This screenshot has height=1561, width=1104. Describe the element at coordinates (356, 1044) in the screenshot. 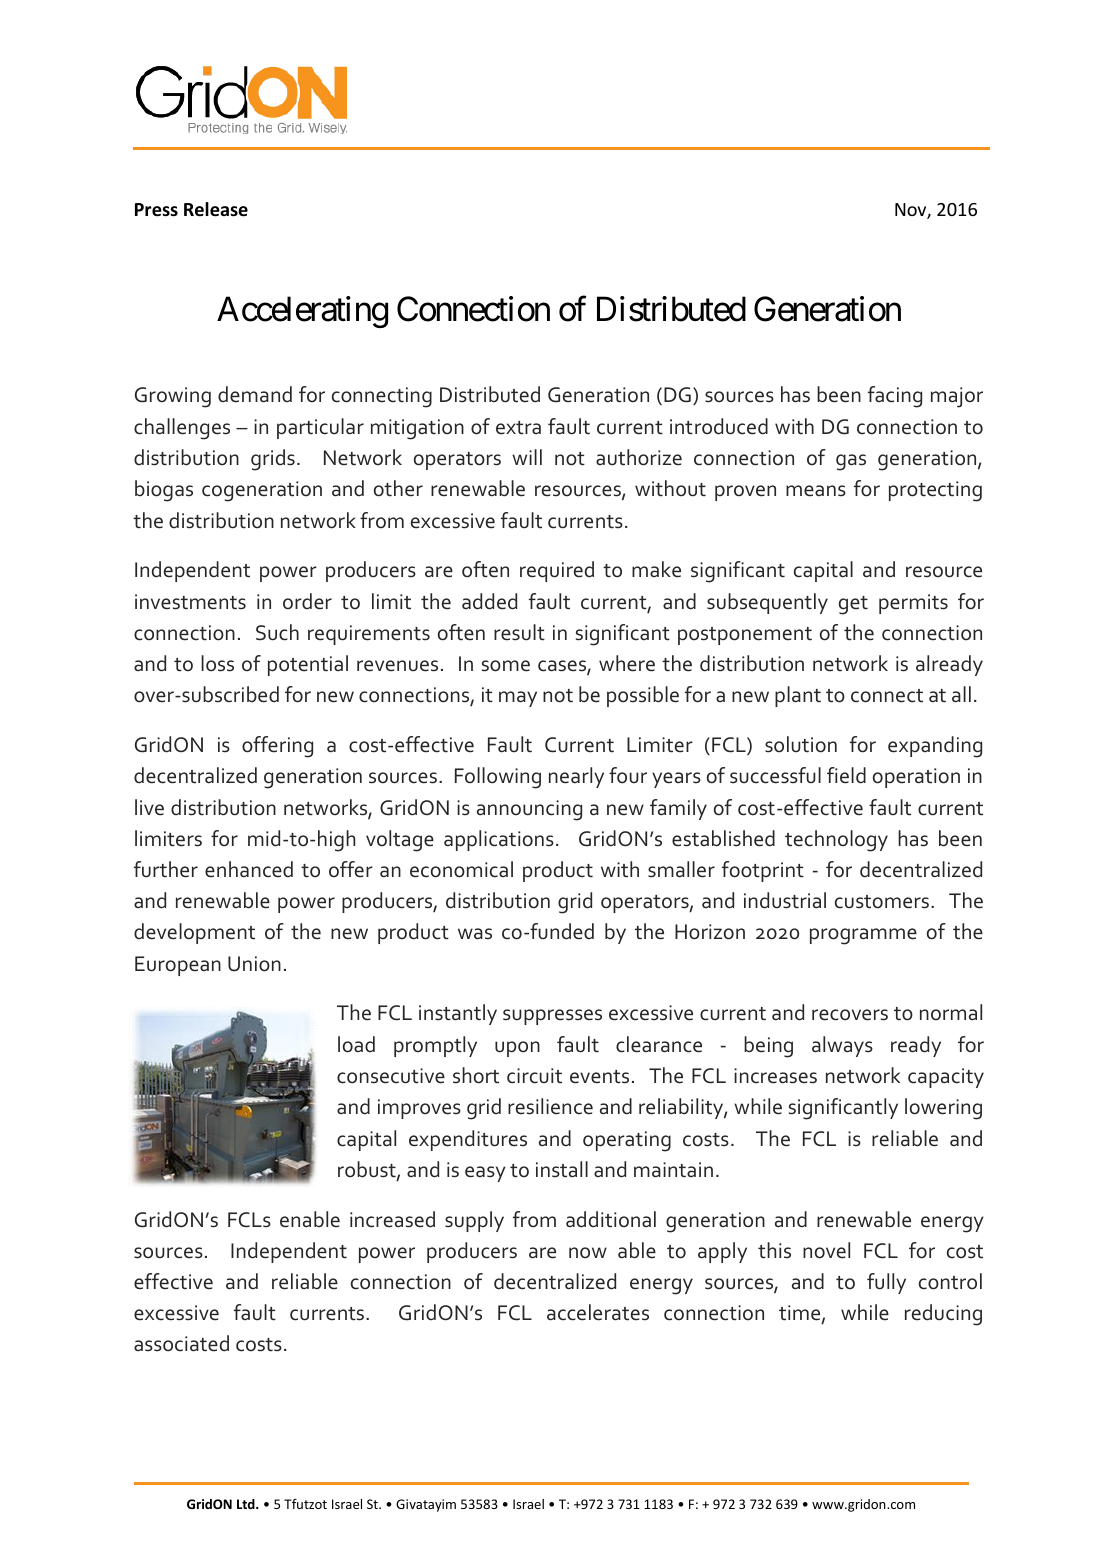

I see `load` at that location.
